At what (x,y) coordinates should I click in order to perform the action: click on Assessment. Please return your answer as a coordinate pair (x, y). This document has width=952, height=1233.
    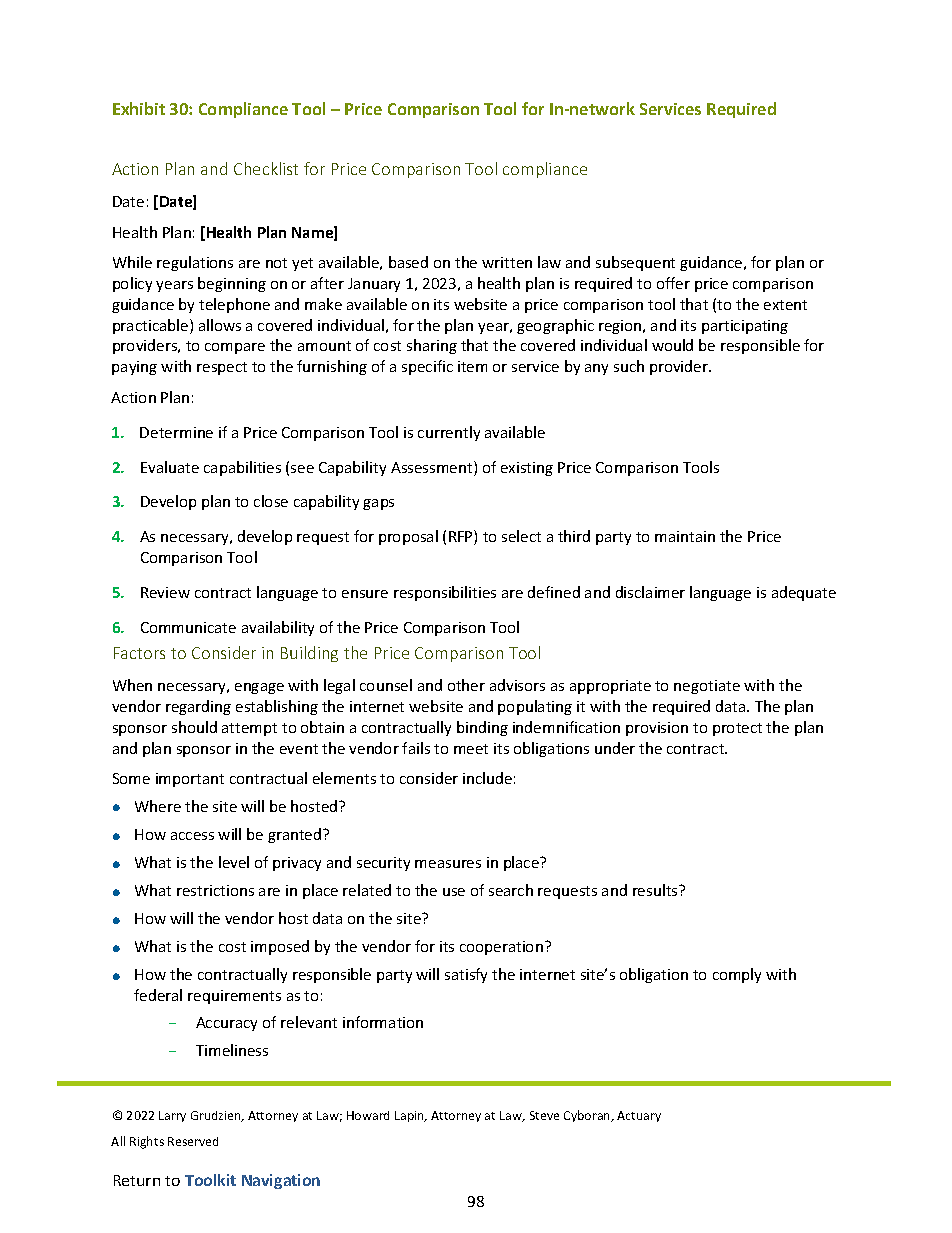
    Looking at the image, I should click on (433, 468).
